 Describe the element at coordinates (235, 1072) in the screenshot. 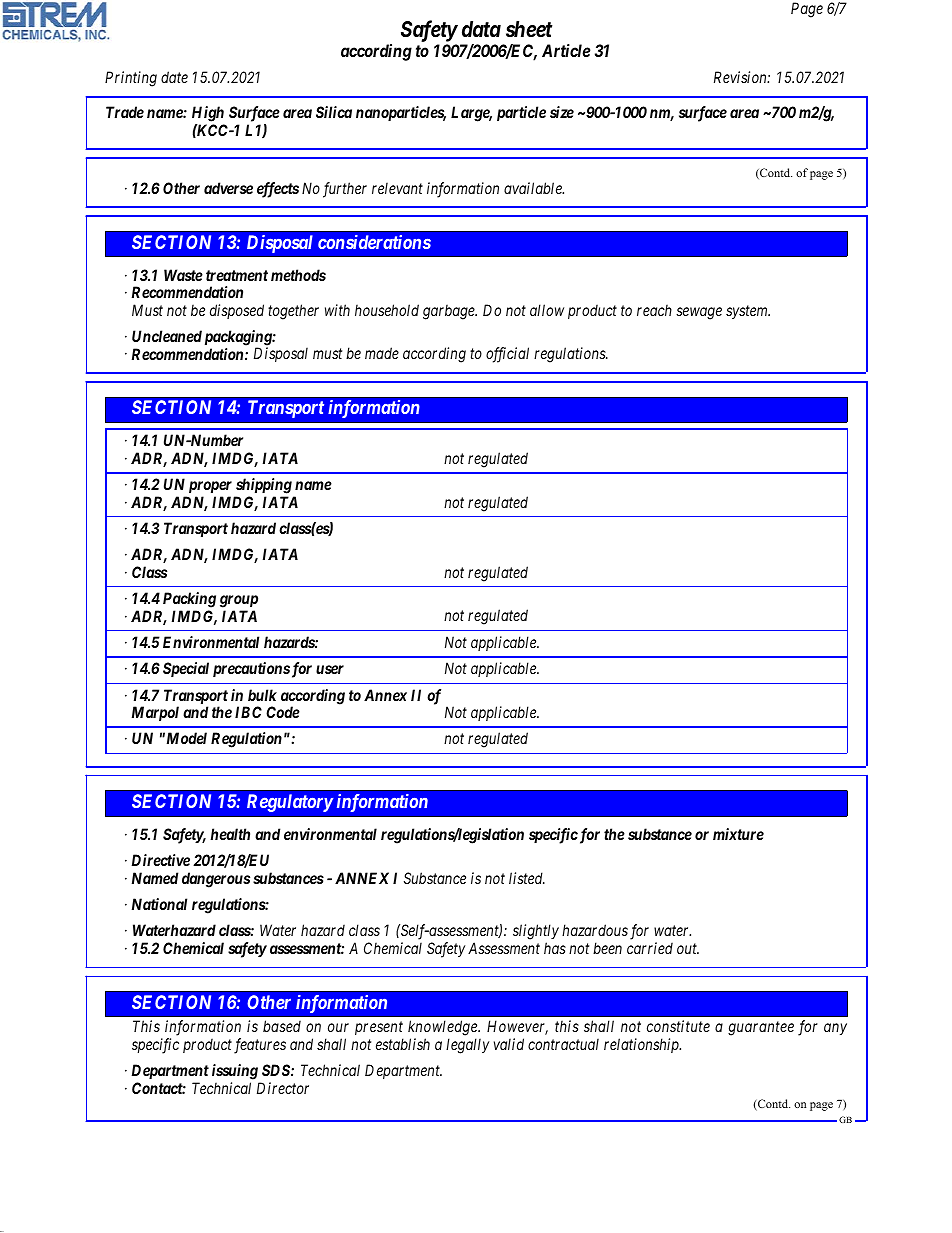

I see `issuing` at that location.
